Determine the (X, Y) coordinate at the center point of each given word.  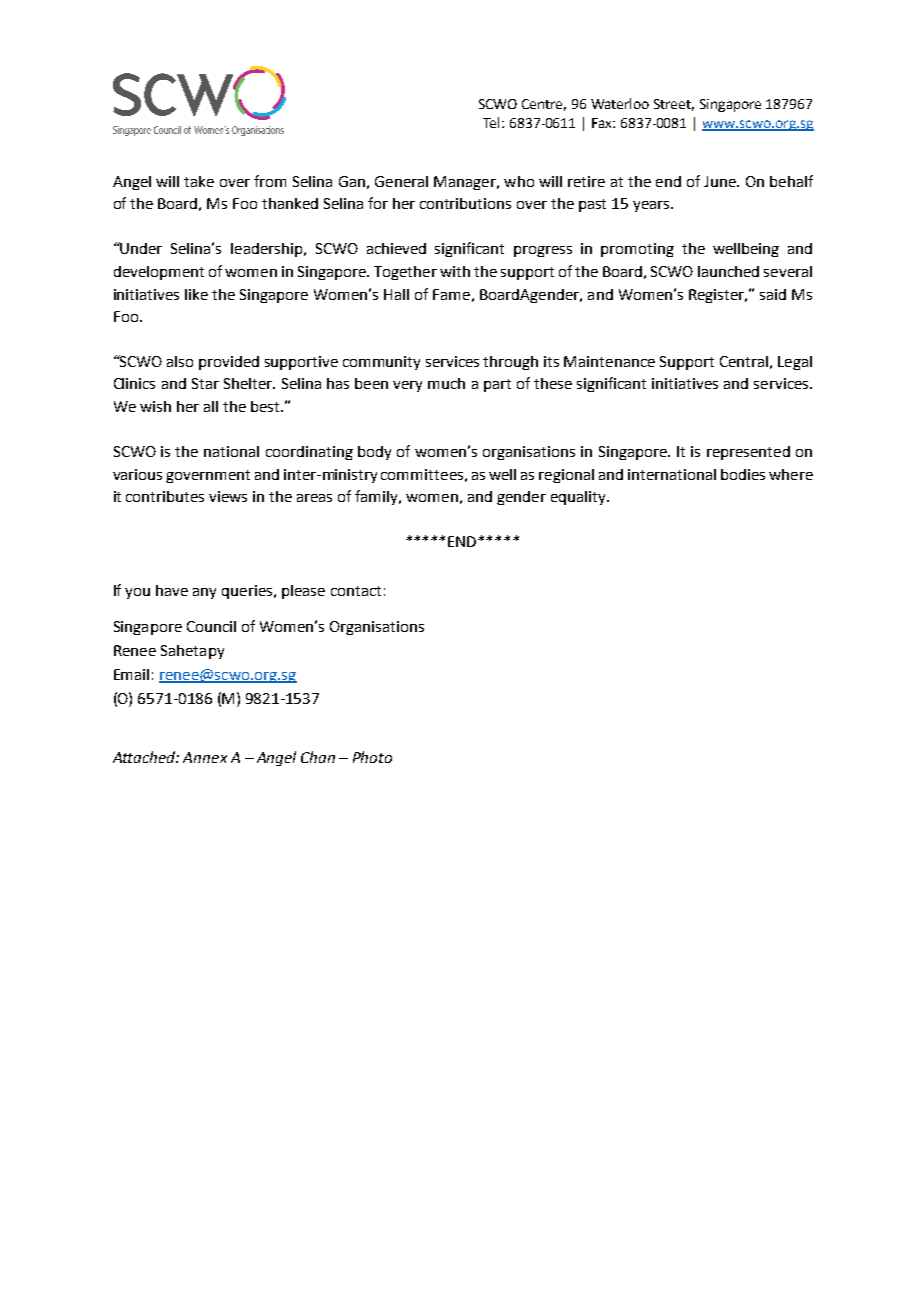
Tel (493, 122)
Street (674, 105)
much (446, 383)
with (455, 271)
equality (579, 498)
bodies (743, 474)
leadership (268, 250)
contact (356, 591)
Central (744, 361)
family (378, 497)
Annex (205, 757)
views (228, 496)
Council (211, 626)
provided (229, 363)
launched (728, 271)
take (199, 181)
